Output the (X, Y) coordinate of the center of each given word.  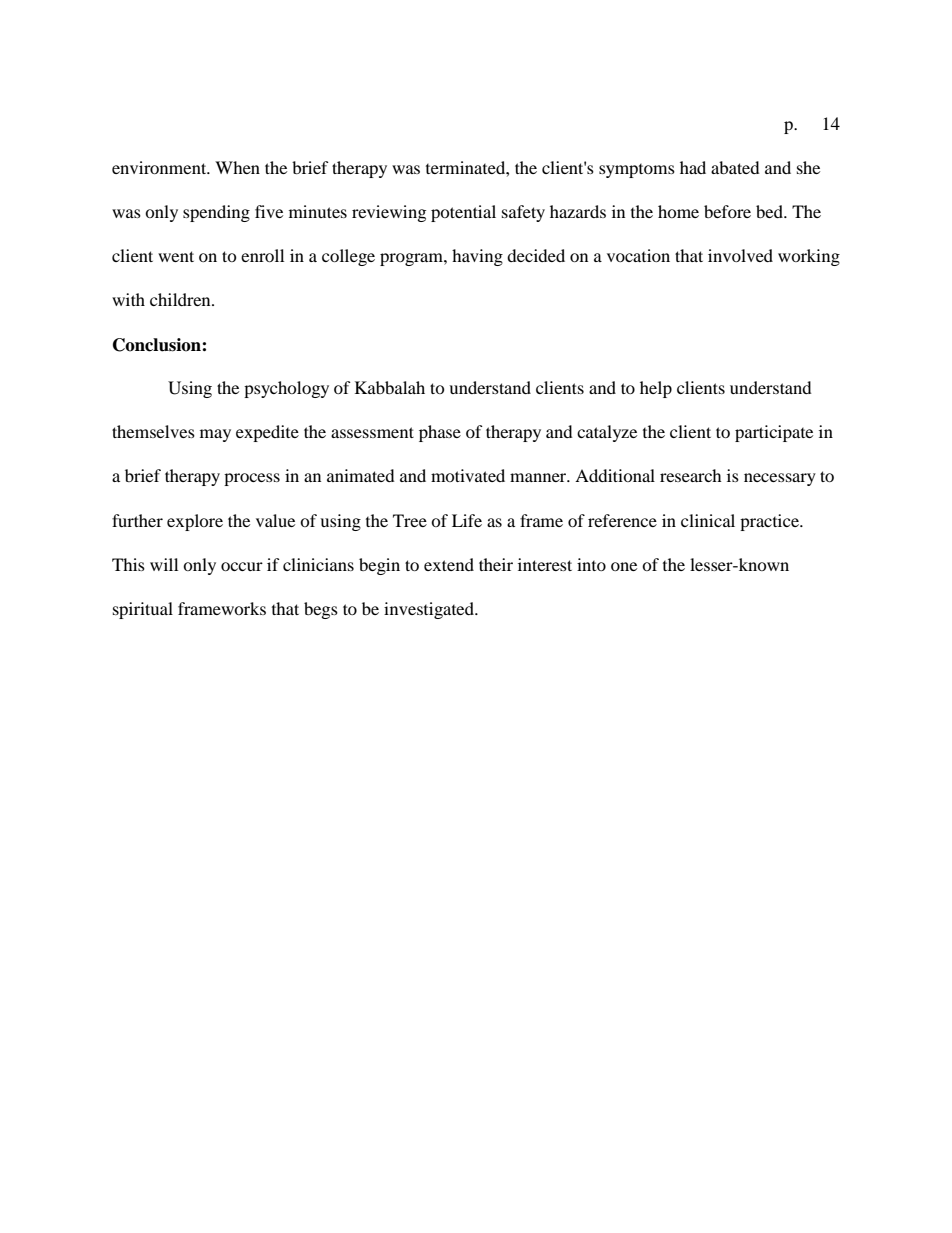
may (215, 435)
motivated (468, 475)
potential (463, 213)
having (477, 257)
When (237, 167)
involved (740, 255)
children (181, 299)
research (691, 475)
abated (735, 167)
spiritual (143, 610)
